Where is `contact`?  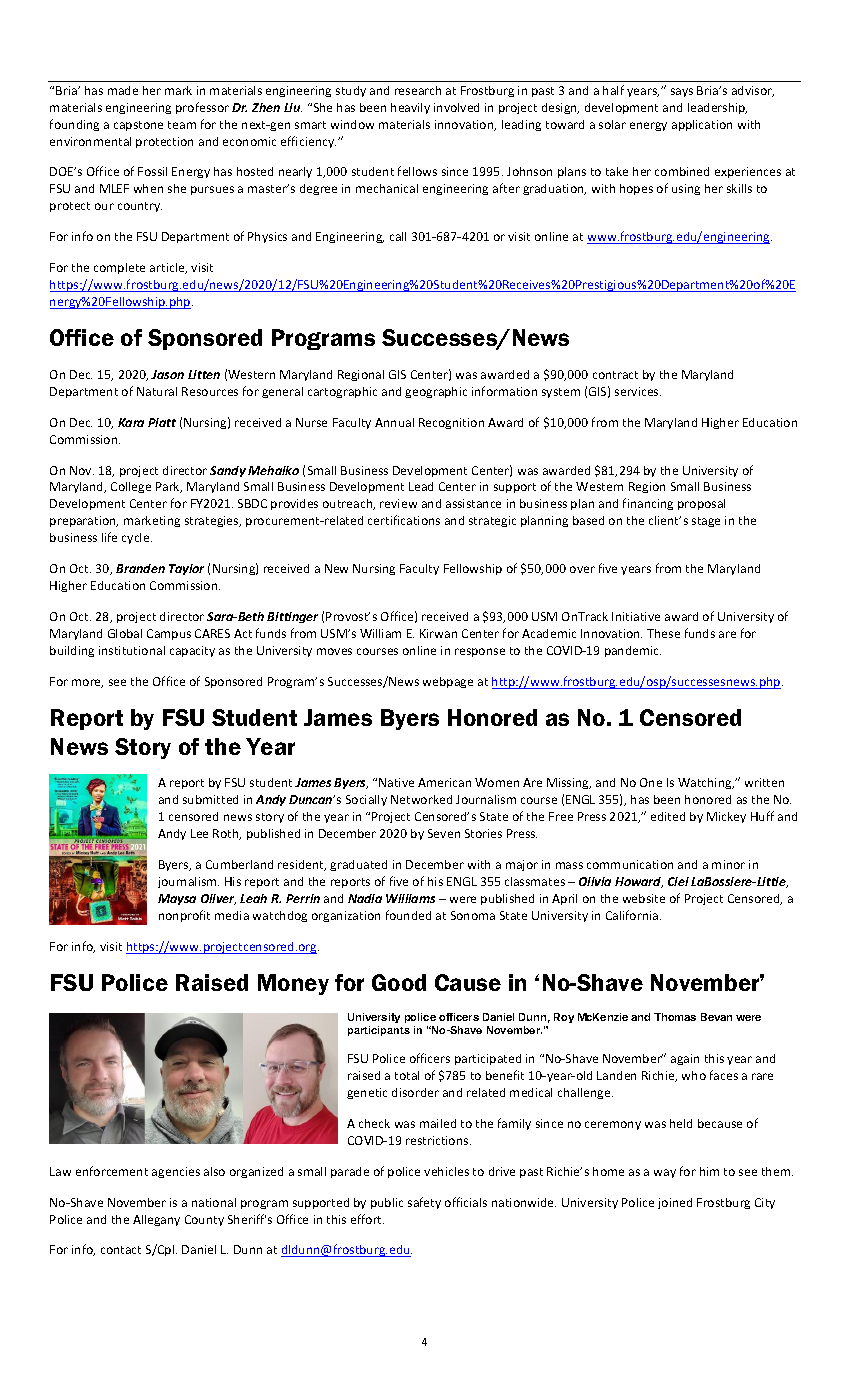 contact is located at coordinates (121, 1250).
